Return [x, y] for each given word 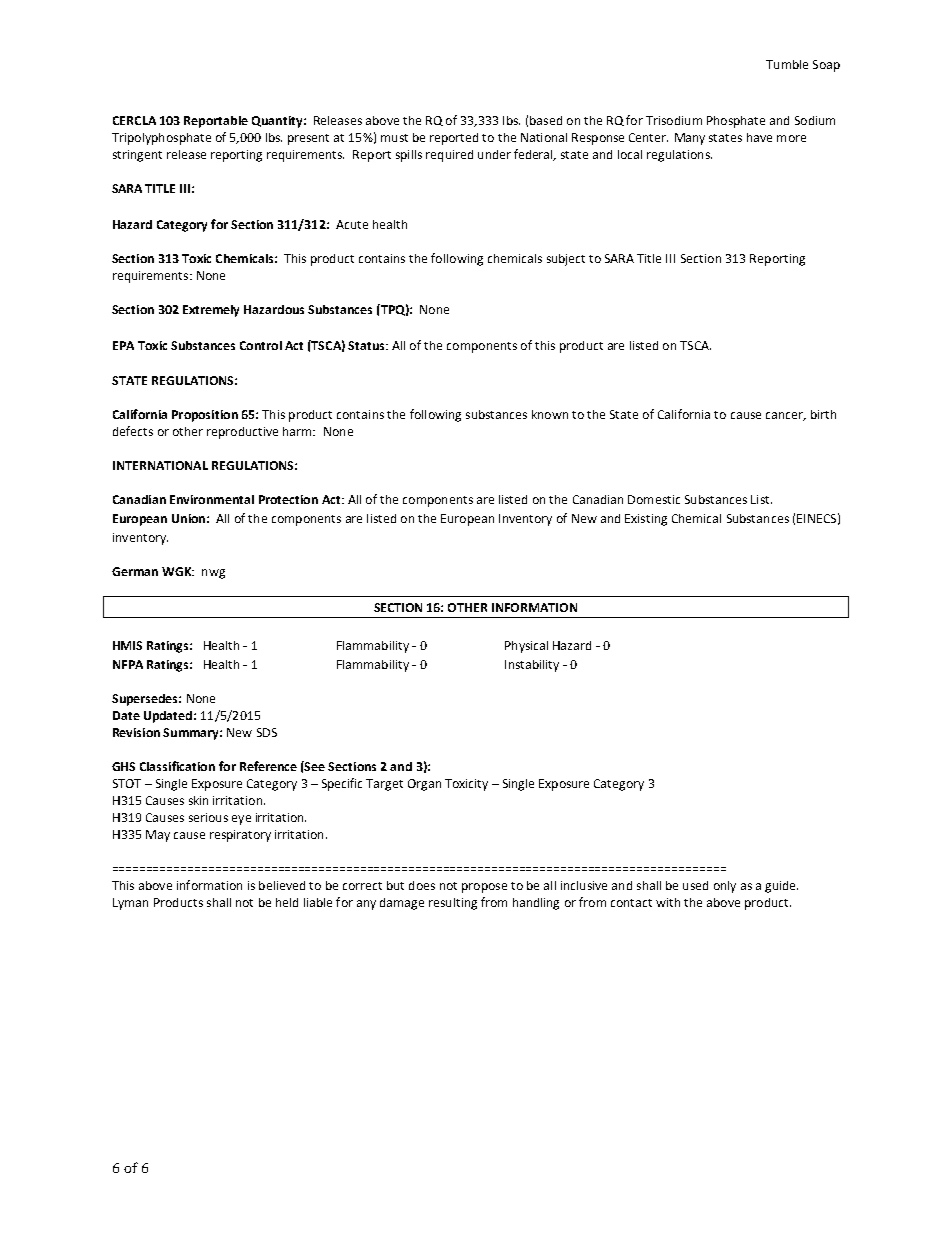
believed [282, 885]
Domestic [654, 499]
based [546, 120]
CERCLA [134, 120]
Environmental [212, 499]
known [550, 414]
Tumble [787, 64]
